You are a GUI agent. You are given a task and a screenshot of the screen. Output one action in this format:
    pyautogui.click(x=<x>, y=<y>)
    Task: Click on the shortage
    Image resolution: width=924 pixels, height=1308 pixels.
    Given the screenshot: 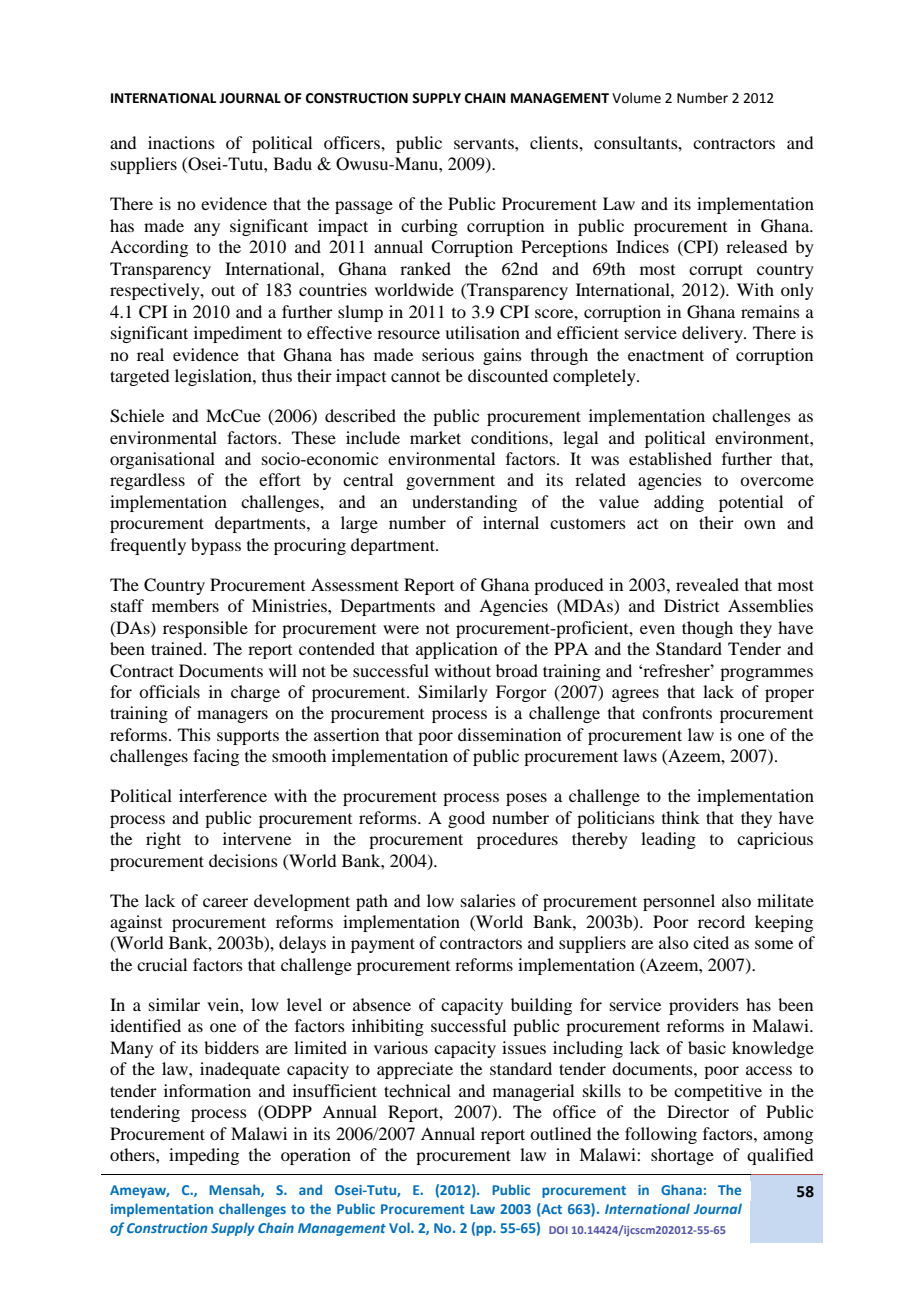 What is the action you would take?
    pyautogui.click(x=682, y=1156)
